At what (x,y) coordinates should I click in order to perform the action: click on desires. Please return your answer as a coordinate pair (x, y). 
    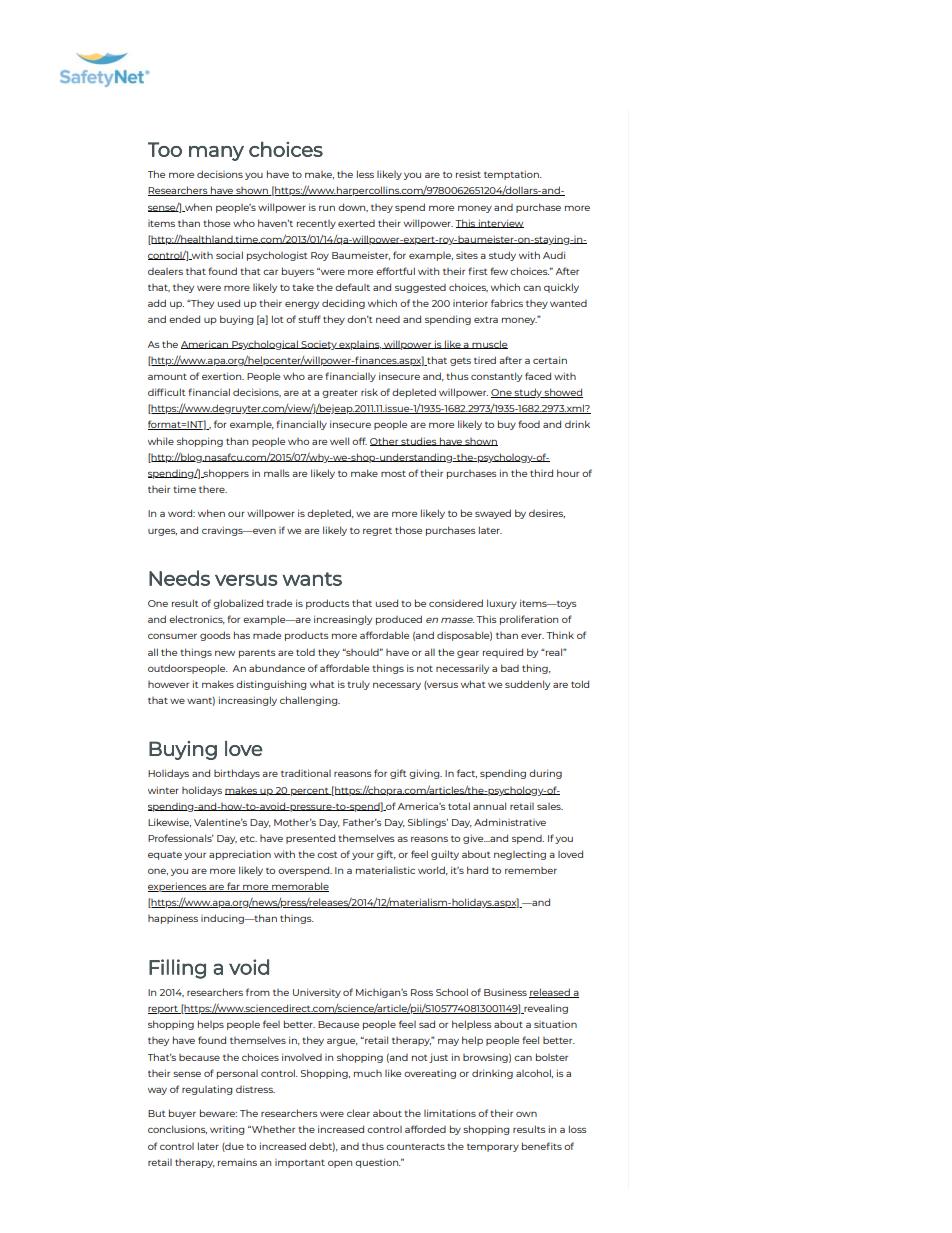
    Looking at the image, I should click on (547, 513).
